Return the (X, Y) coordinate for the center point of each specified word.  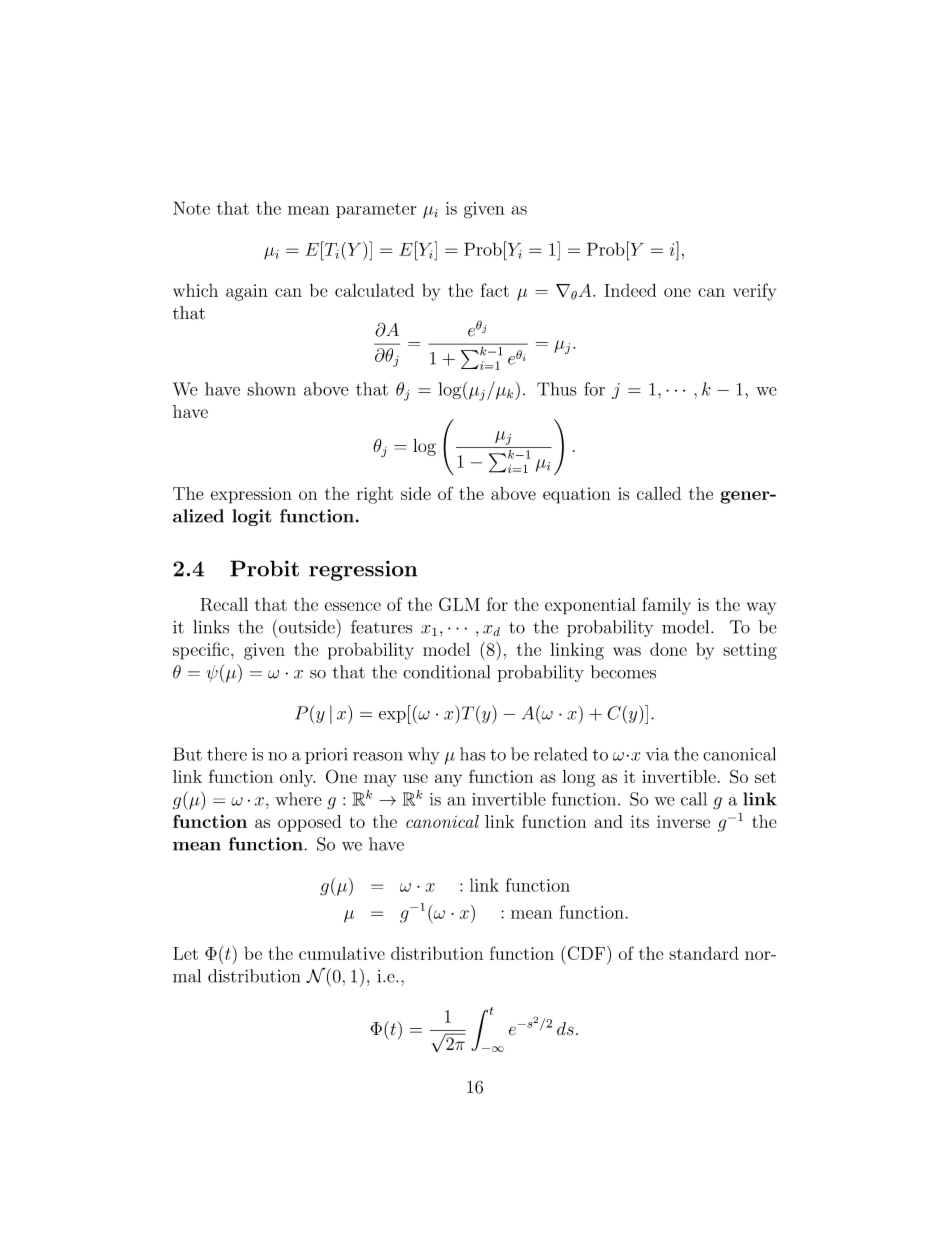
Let (185, 953)
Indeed (630, 290)
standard (704, 953)
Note (191, 208)
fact (495, 290)
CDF (585, 953)
